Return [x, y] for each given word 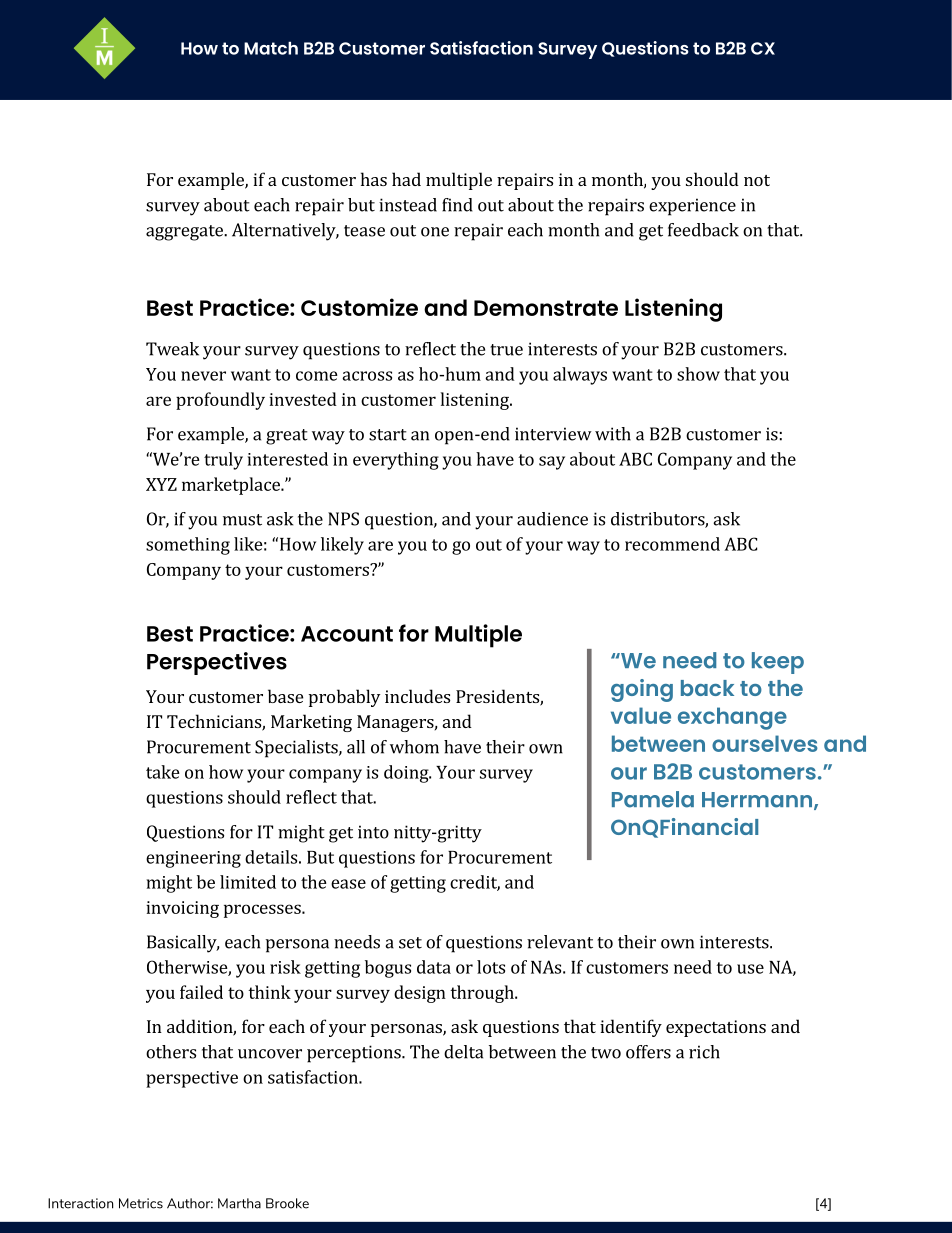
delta [463, 1052]
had [406, 179]
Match [271, 48]
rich [704, 1052]
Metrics [141, 1203]
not [757, 180]
